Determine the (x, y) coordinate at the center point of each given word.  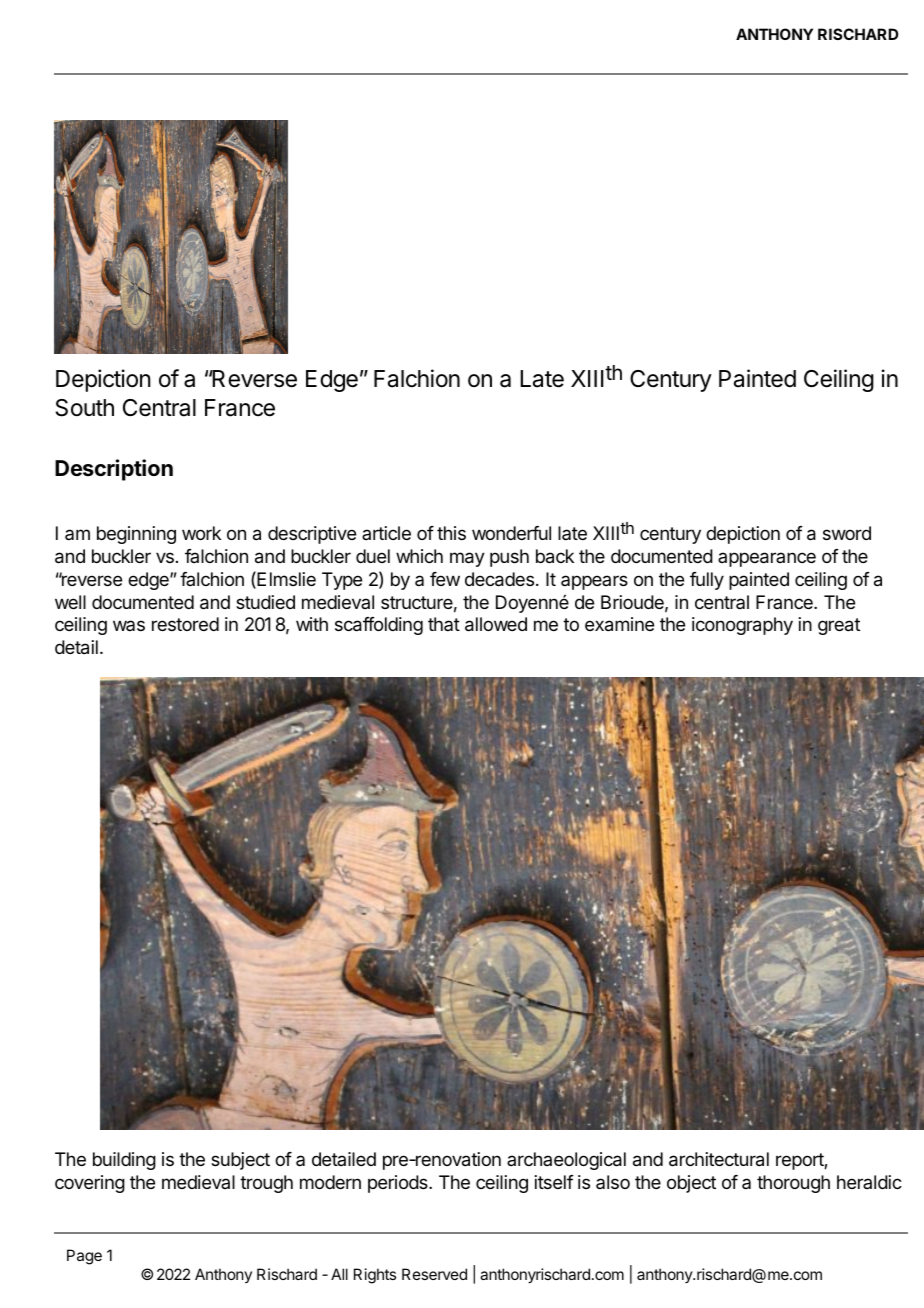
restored (185, 624)
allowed (496, 624)
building (124, 1161)
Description (114, 470)
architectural (719, 1159)
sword (847, 533)
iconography (742, 626)
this (451, 533)
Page (84, 1257)
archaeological (566, 1161)
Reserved (434, 1274)
